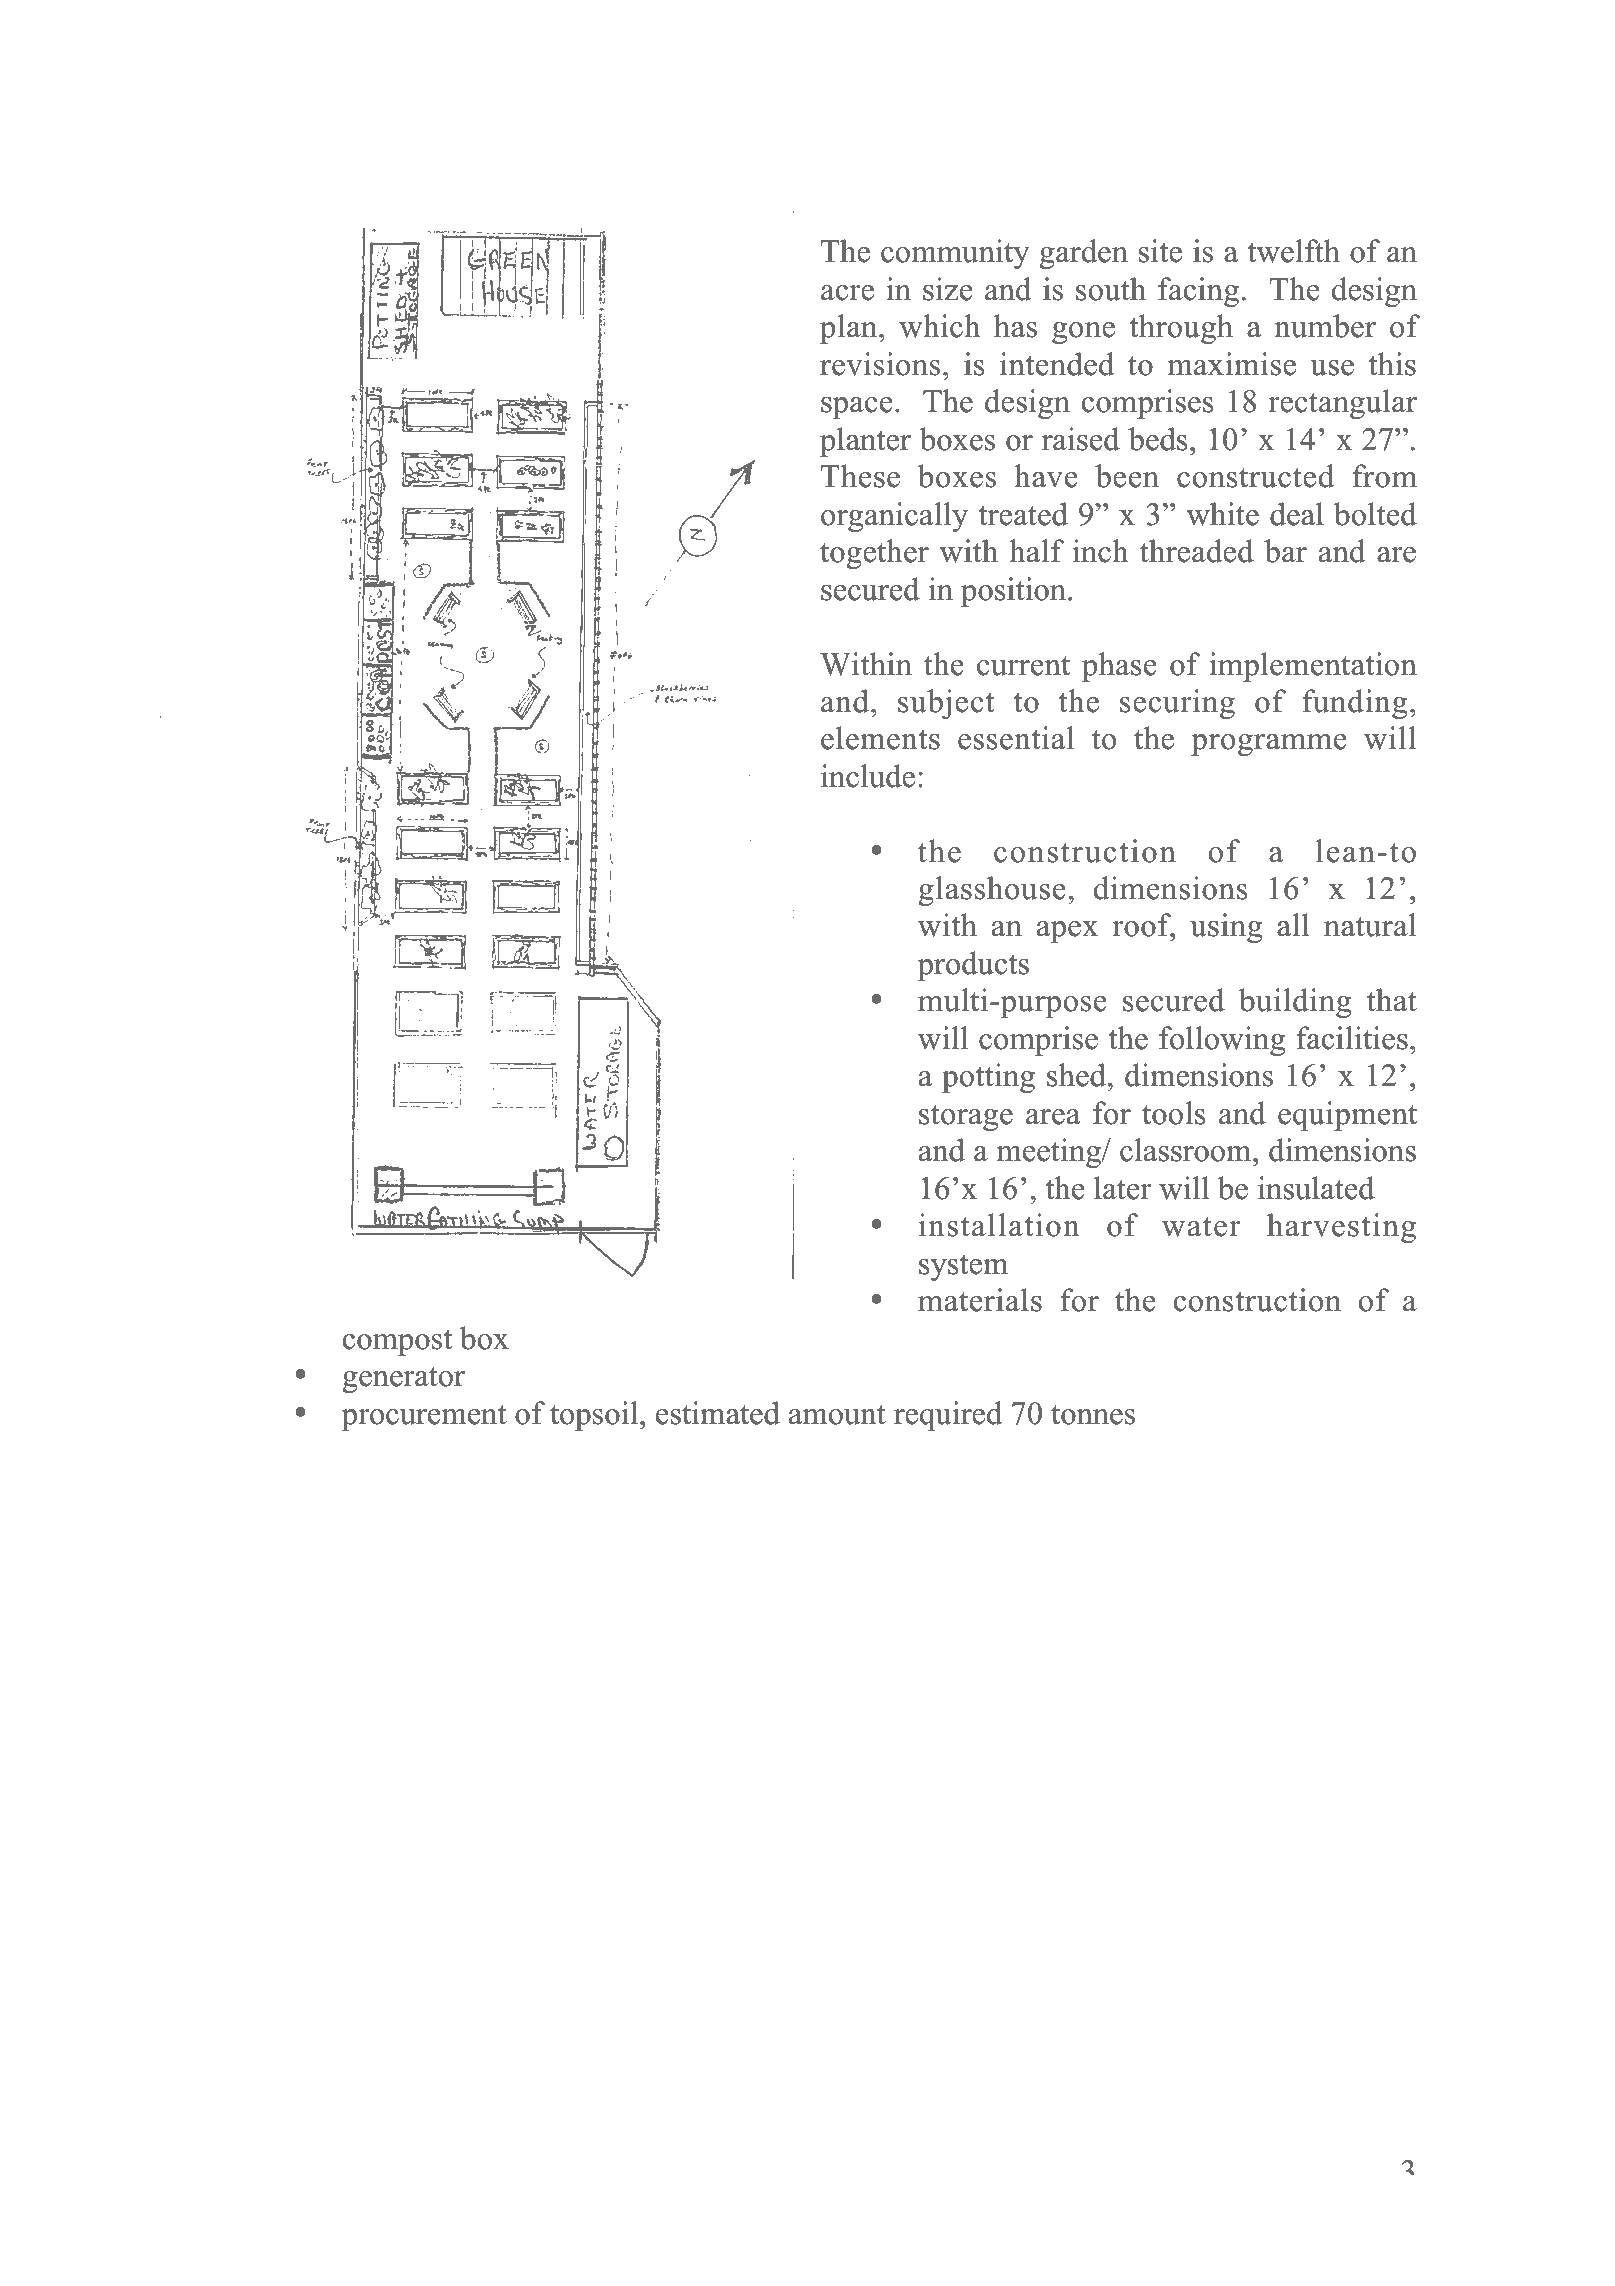 The height and width of the page is (2286, 1615). I want to click on size, so click(948, 289).
